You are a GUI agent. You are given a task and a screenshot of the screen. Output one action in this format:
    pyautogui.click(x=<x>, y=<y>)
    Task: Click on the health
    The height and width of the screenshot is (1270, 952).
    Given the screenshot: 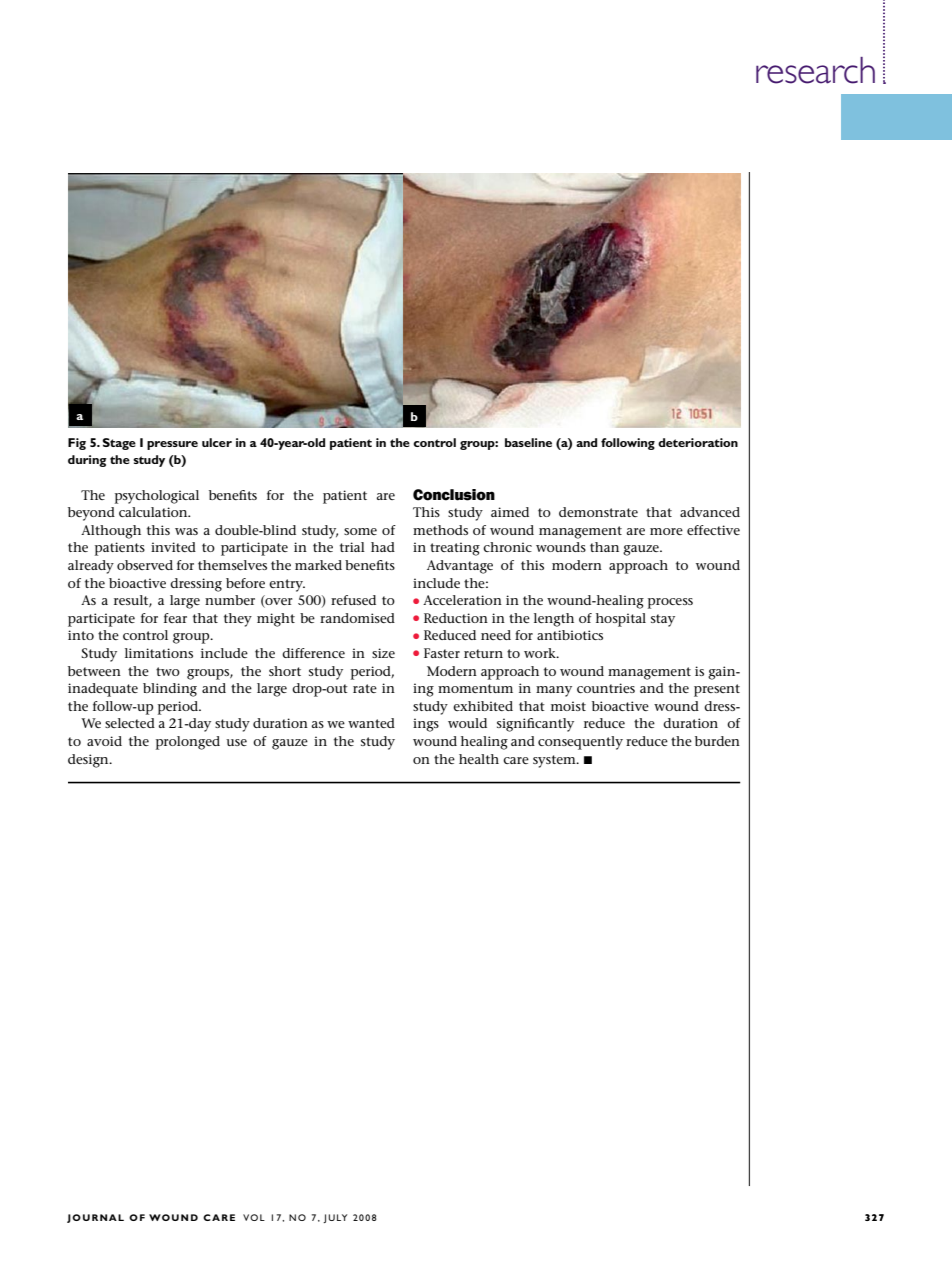 What is the action you would take?
    pyautogui.click(x=479, y=759)
